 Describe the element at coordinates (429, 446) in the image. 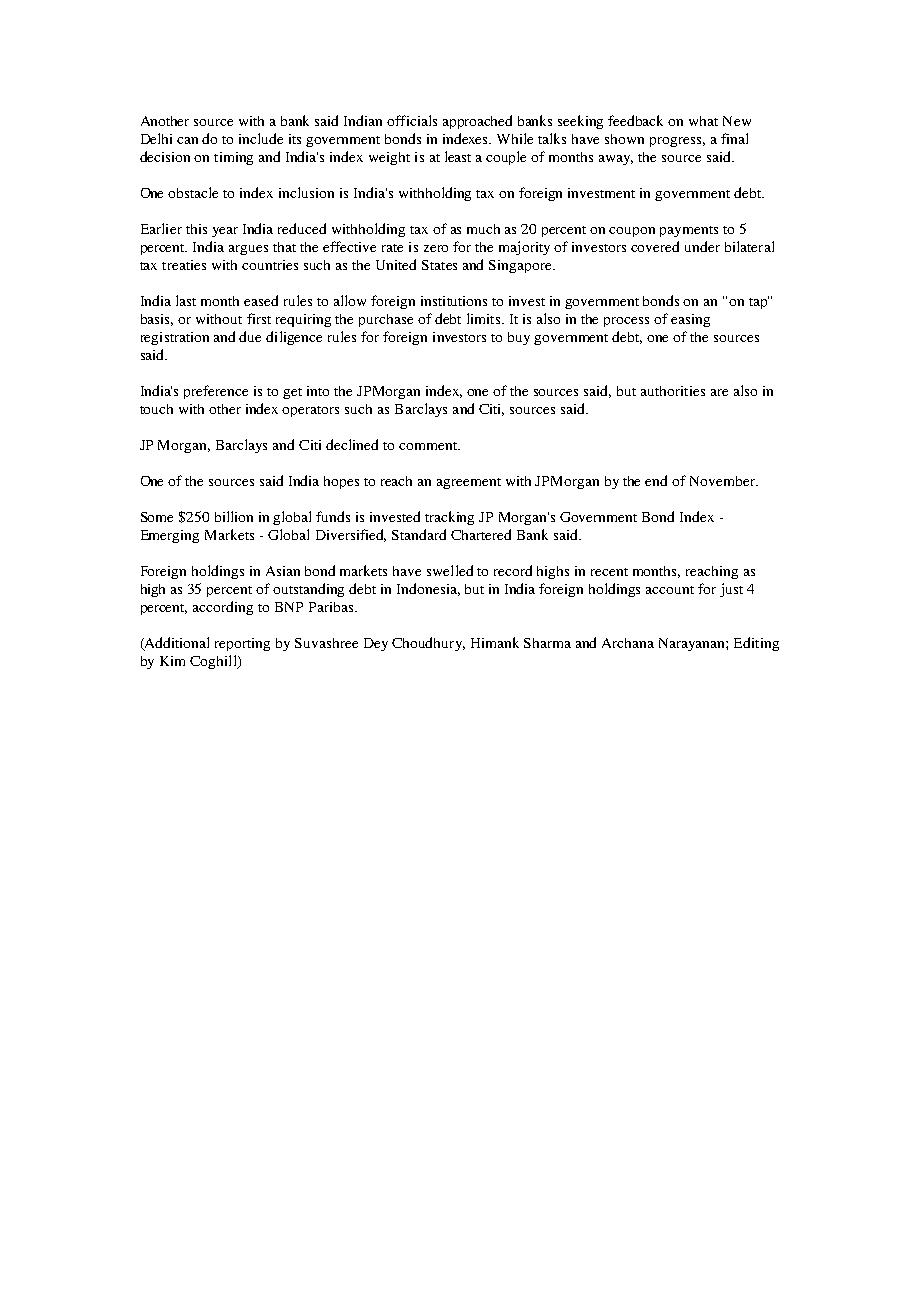

I see `comment` at that location.
